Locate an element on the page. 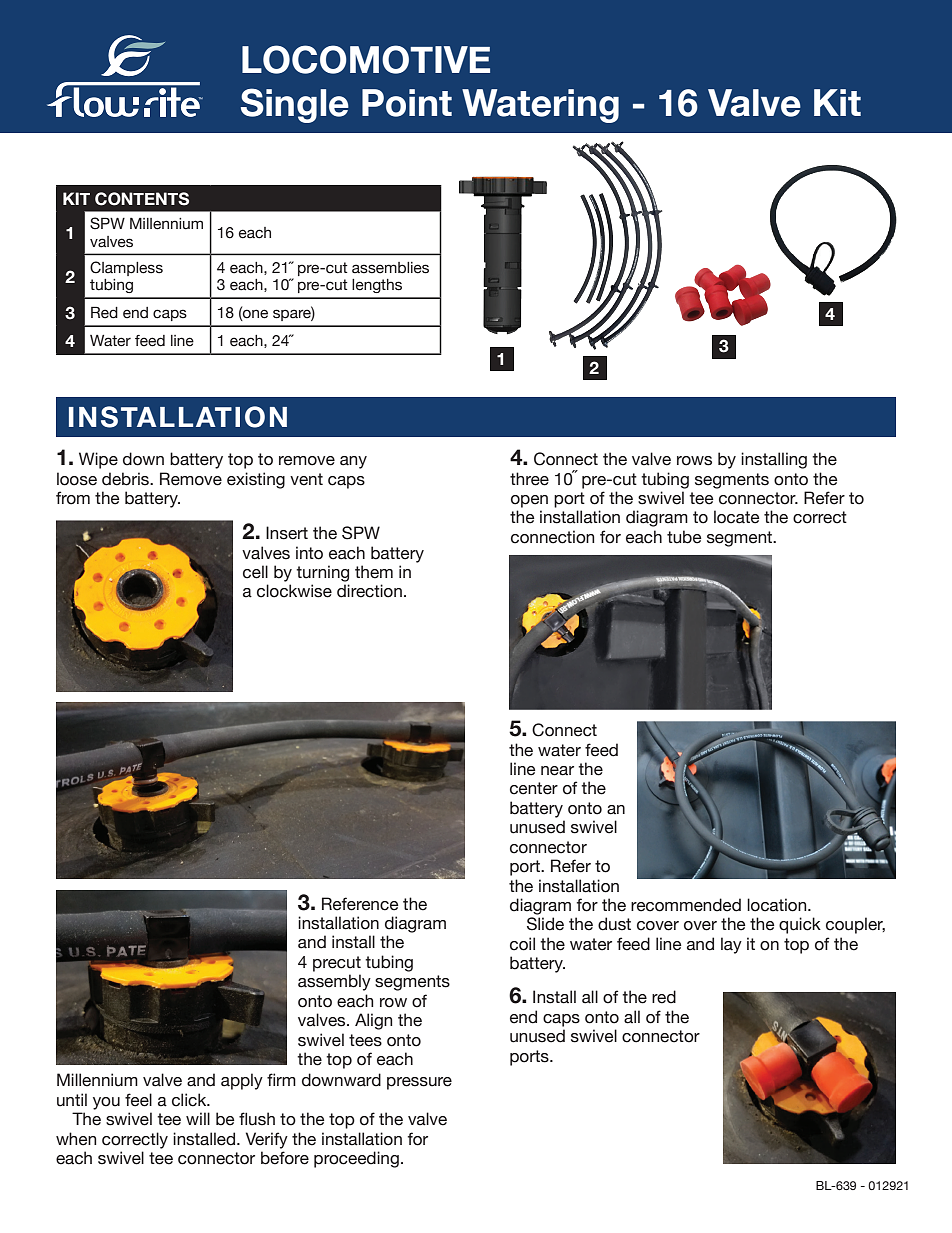 This page has width=952, height=1233. precut is located at coordinates (337, 964).
